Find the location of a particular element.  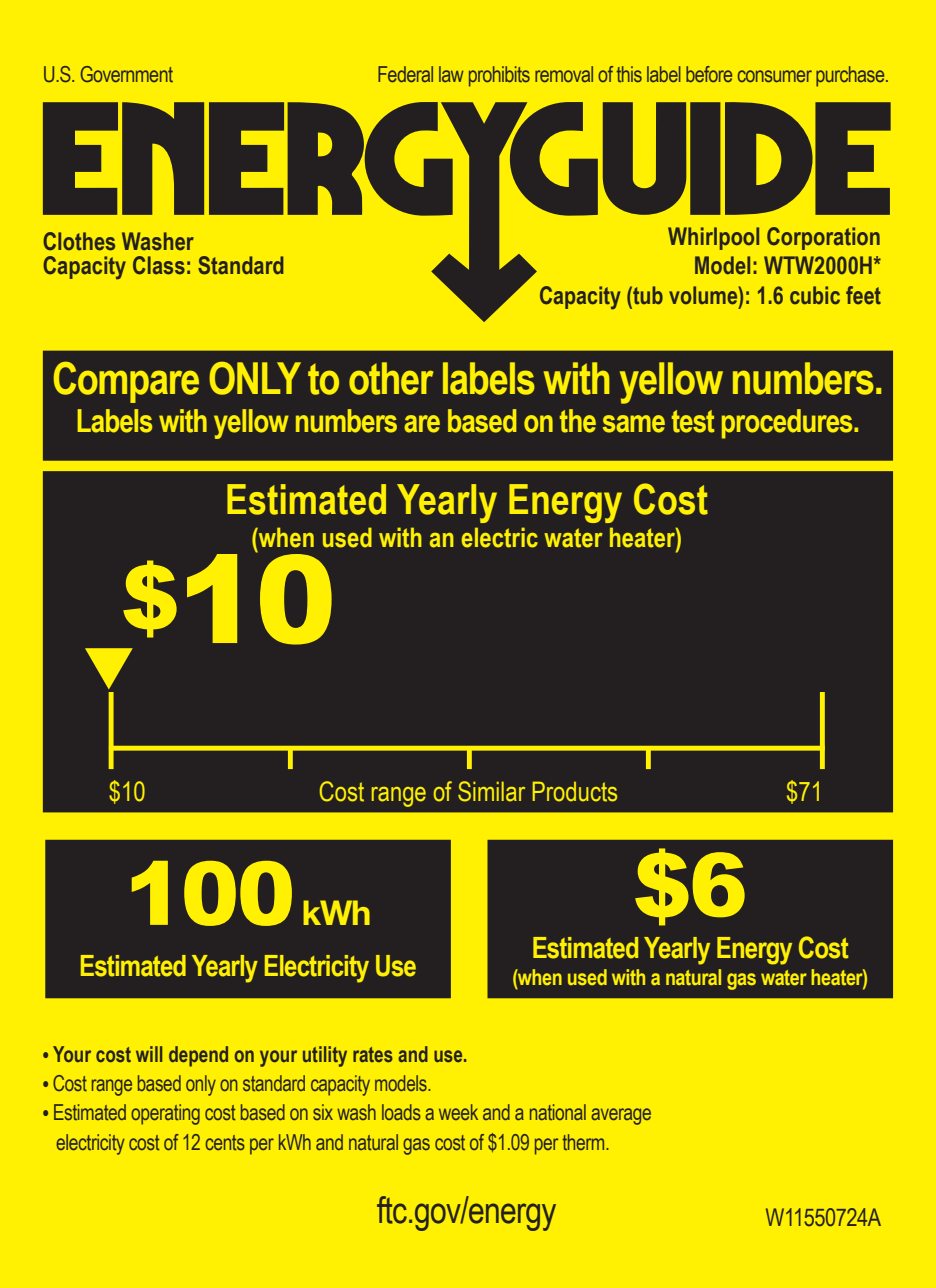

procedures is located at coordinates (788, 424).
